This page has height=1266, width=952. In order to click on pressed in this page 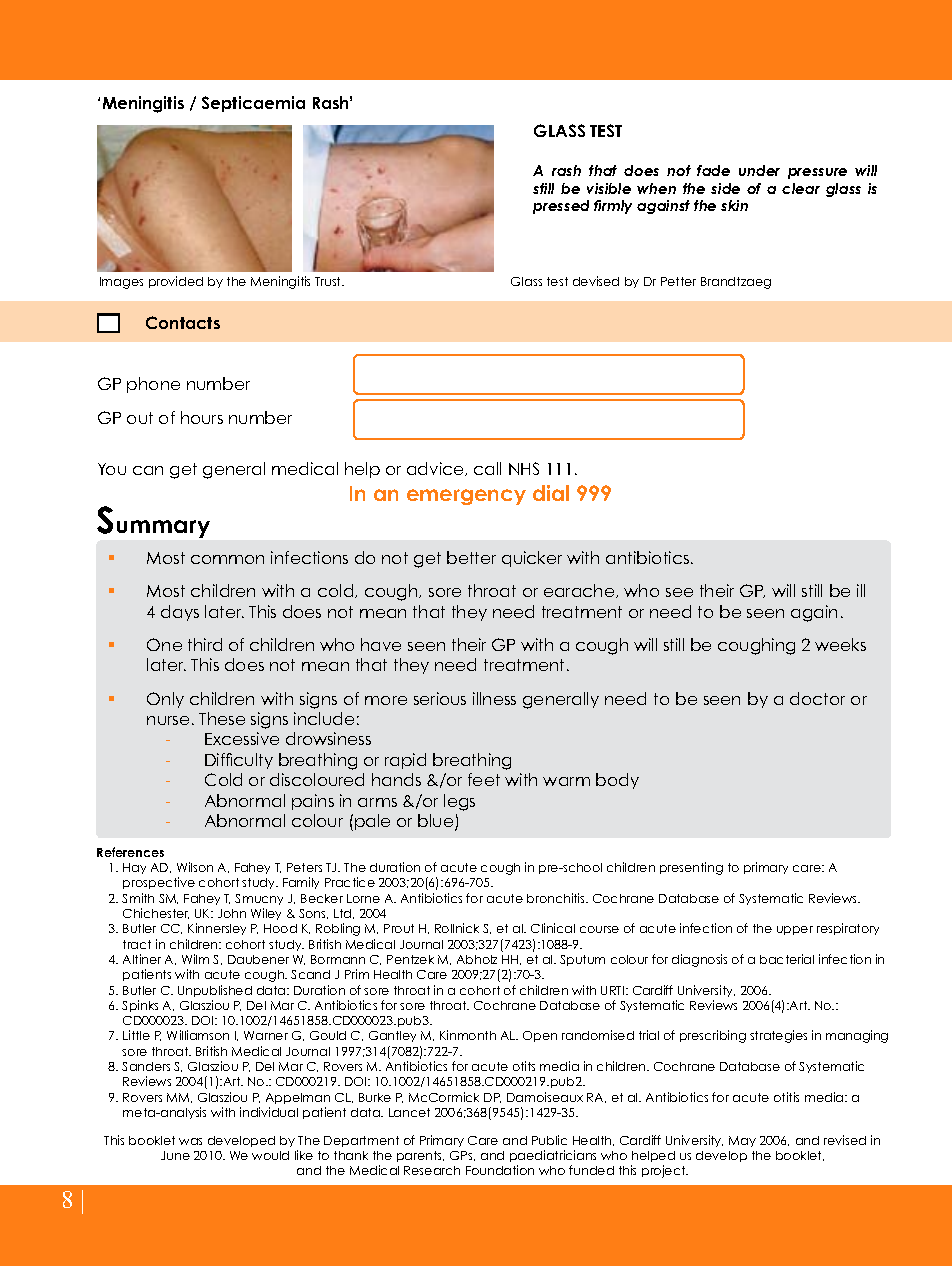, I will do `click(561, 207)`.
